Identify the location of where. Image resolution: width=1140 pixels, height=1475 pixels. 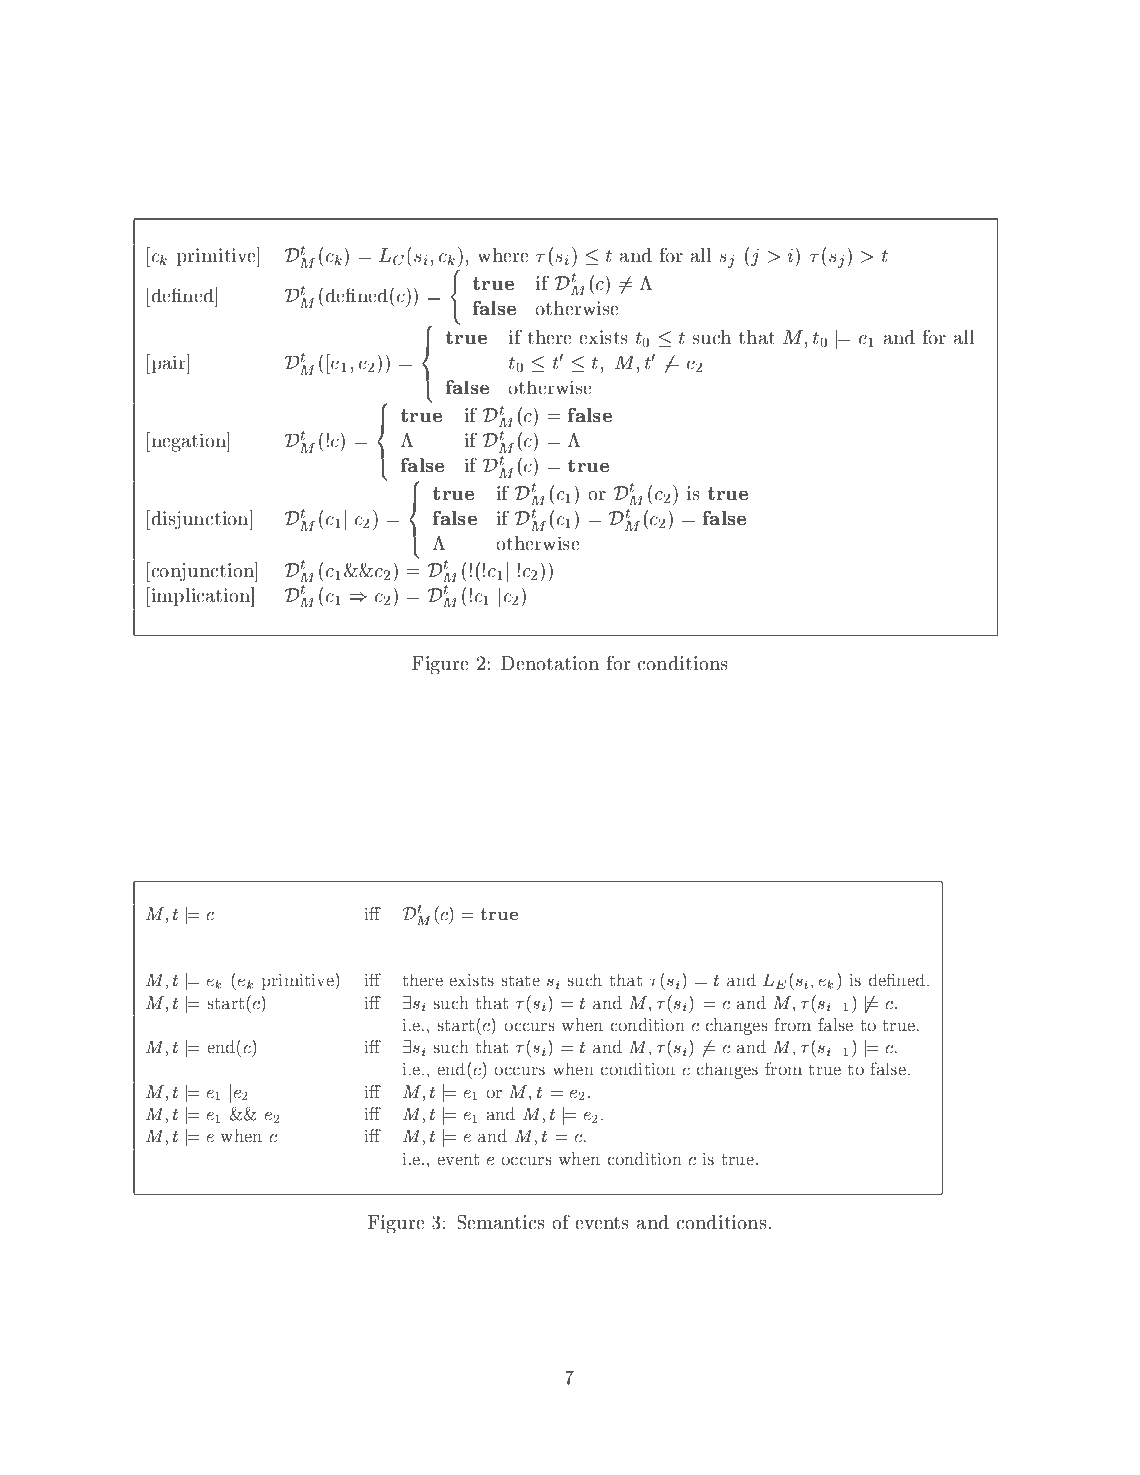
(503, 255).
